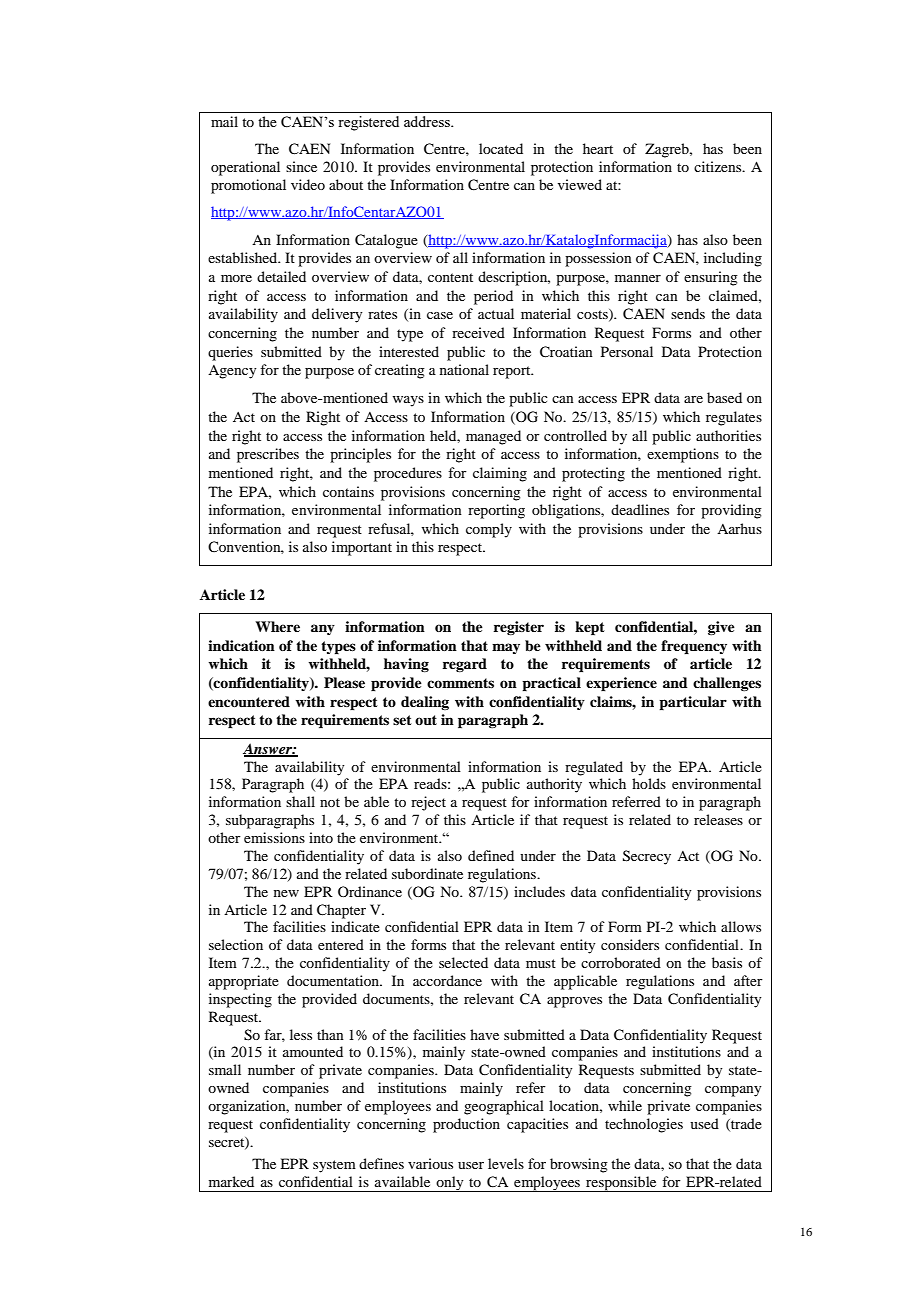  Describe the element at coordinates (471, 1165) in the image. I see `user` at that location.
